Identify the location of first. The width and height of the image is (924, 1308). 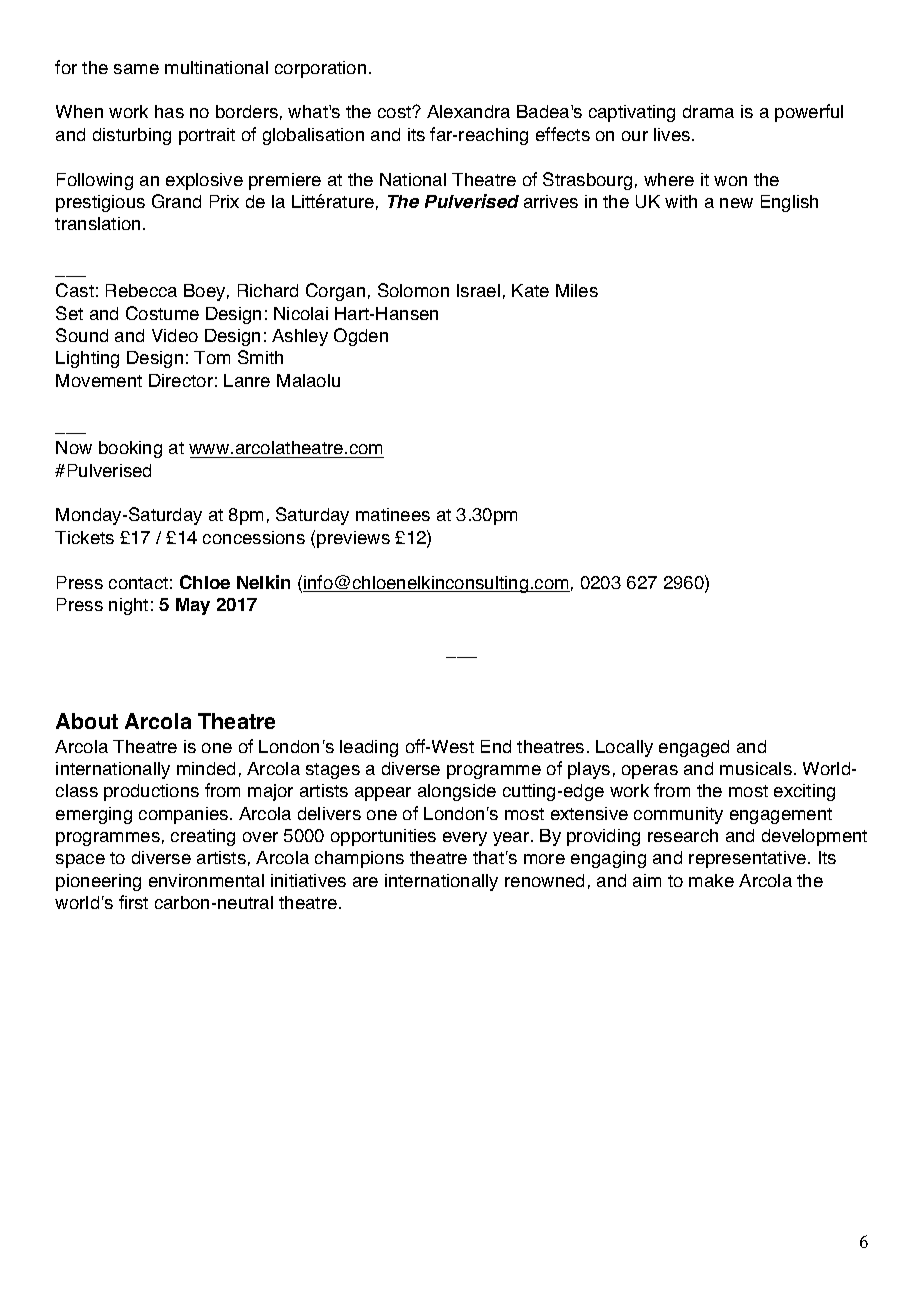
(133, 902).
